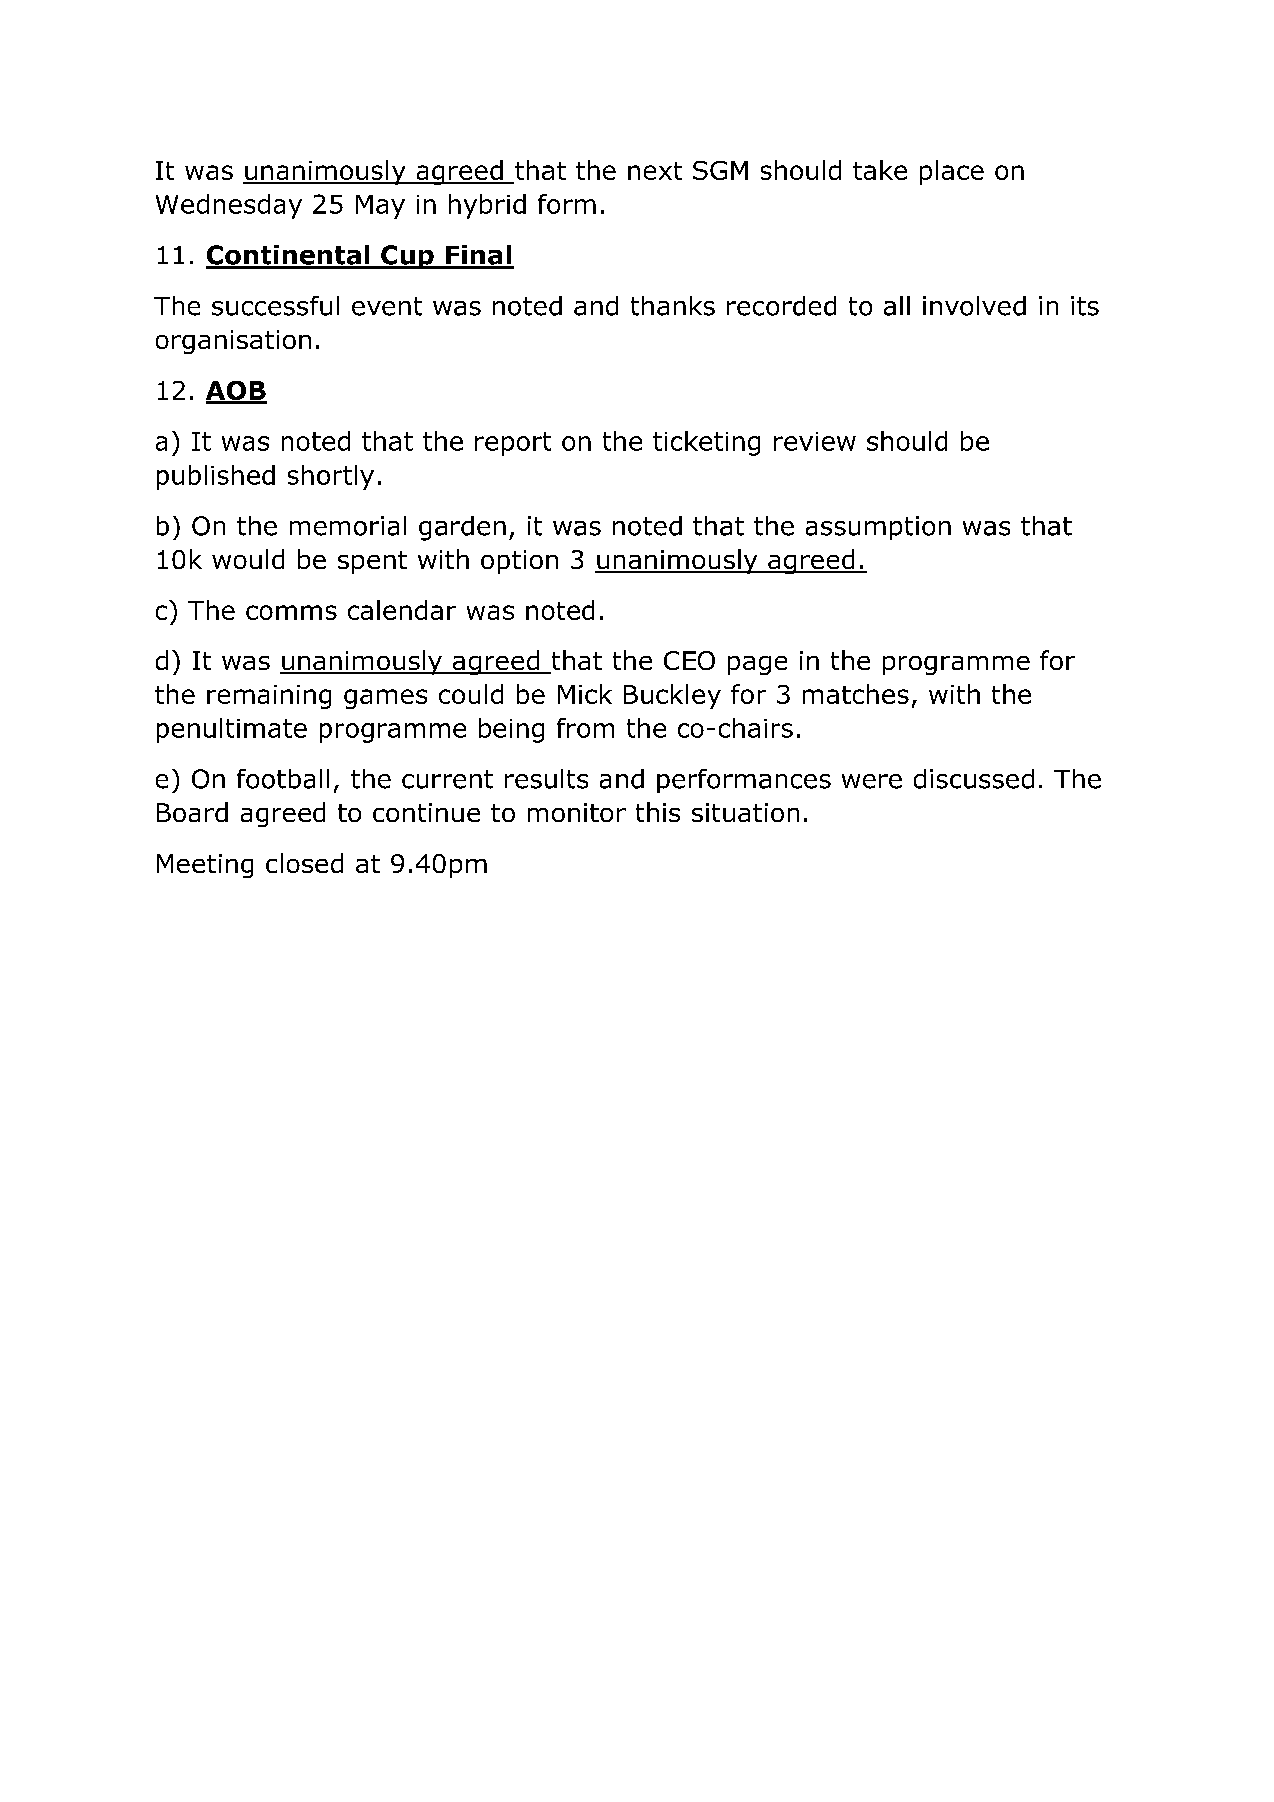  Describe the element at coordinates (689, 660) in the image. I see `CEO` at that location.
